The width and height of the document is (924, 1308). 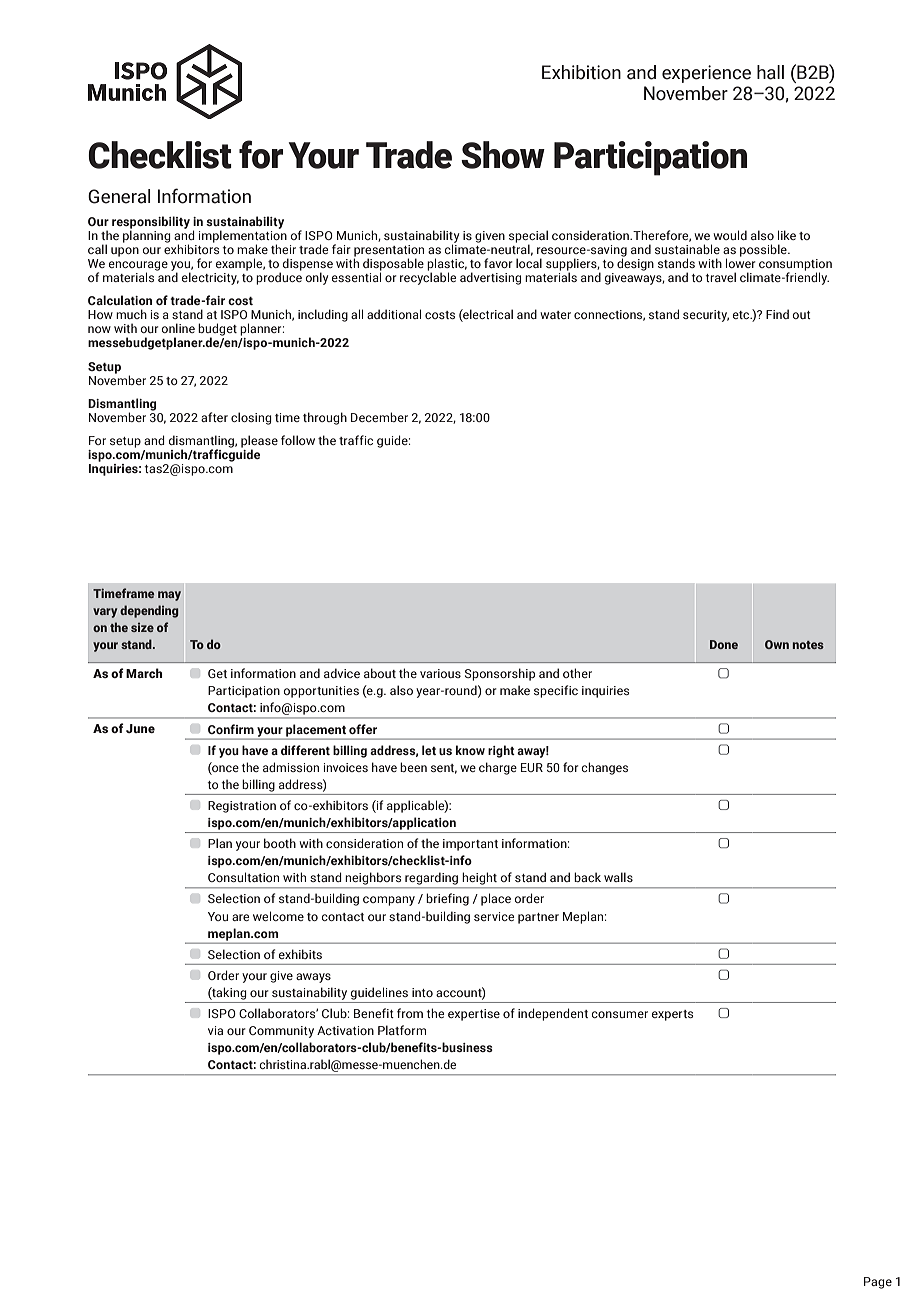 What do you see at coordinates (604, 768) in the document?
I see `changes` at bounding box center [604, 768].
